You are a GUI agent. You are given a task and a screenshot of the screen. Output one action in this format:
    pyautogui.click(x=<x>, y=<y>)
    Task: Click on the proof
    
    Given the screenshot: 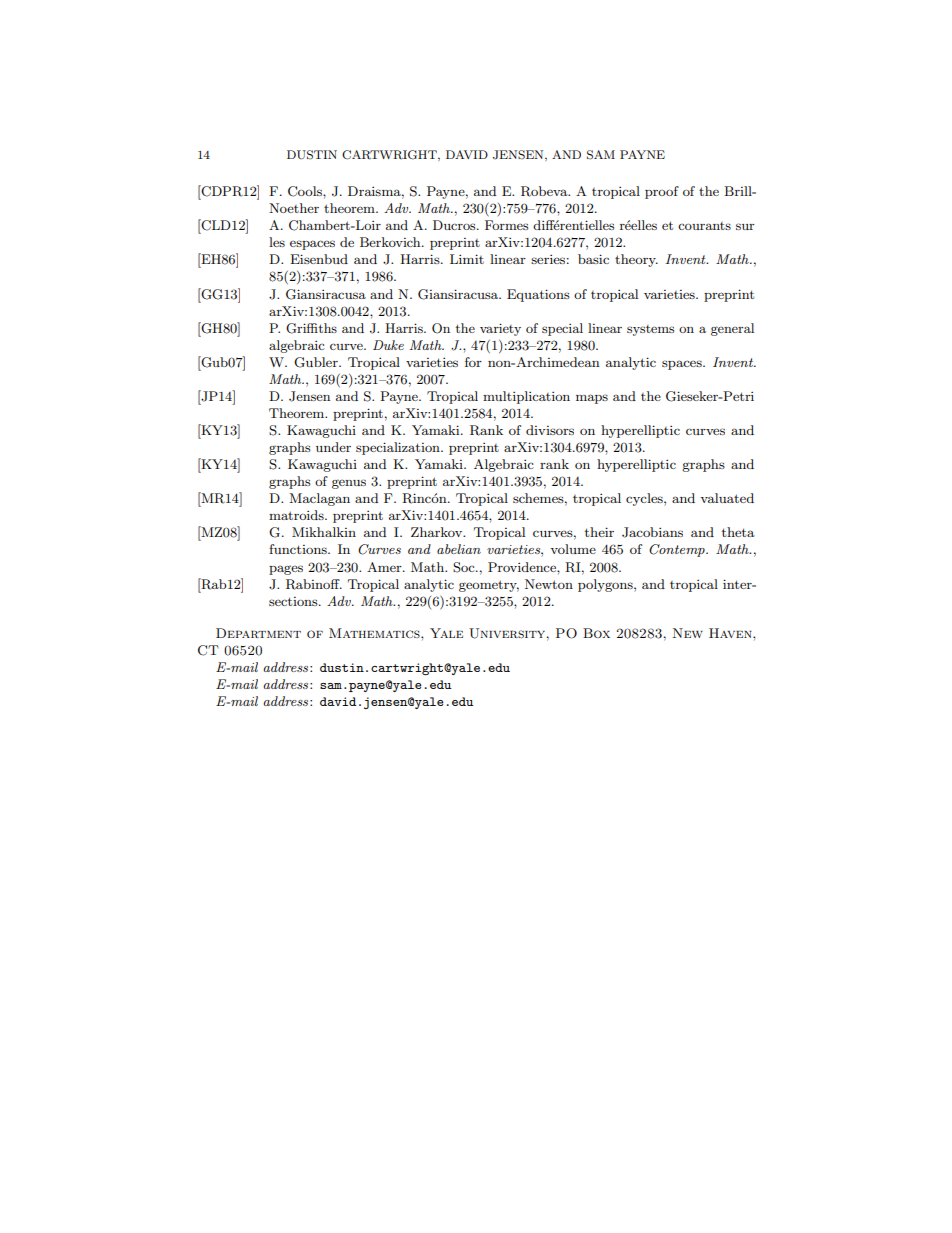 What is the action you would take?
    pyautogui.click(x=662, y=192)
